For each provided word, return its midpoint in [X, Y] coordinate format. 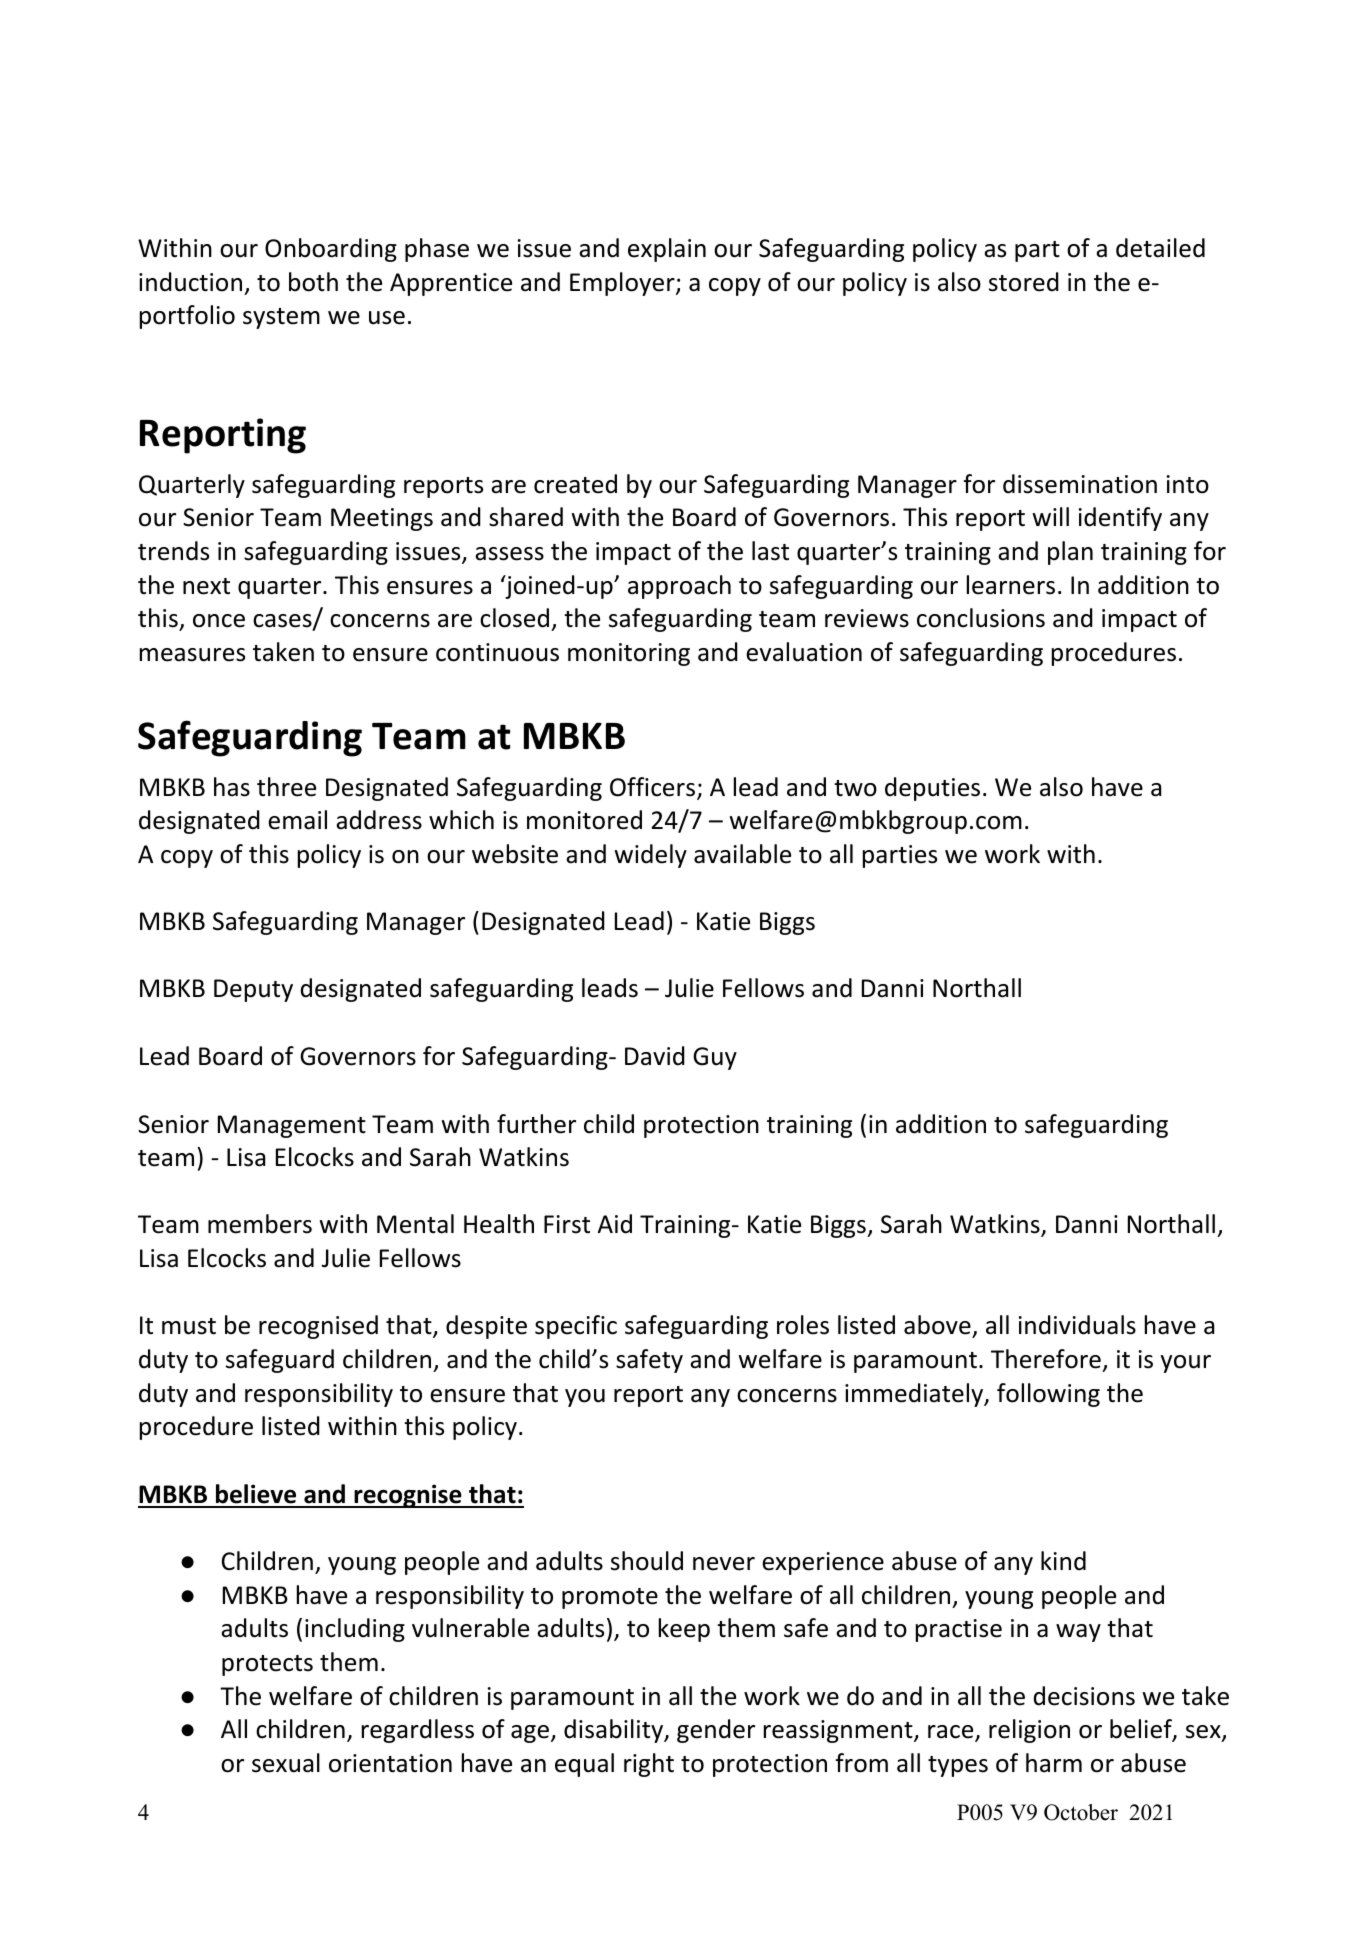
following [1048, 1395]
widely [650, 856]
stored [1024, 282]
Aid [615, 1224]
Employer [623, 284]
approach [679, 587]
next [206, 586]
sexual [286, 1763]
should [647, 1561]
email [297, 820]
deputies [932, 789]
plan [1070, 553]
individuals [1077, 1325]
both [313, 282]
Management [292, 1126]
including [355, 1630]
